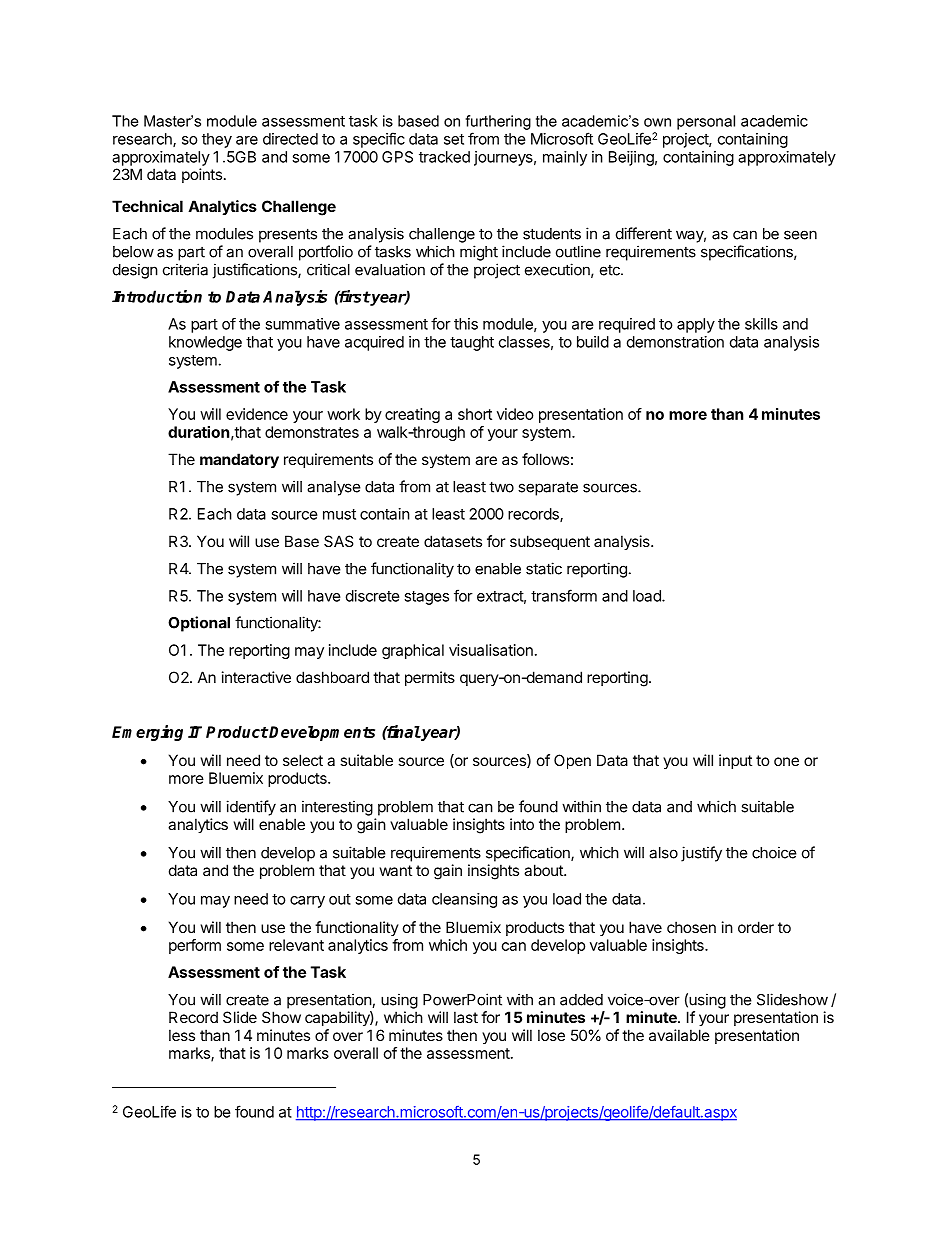 This screenshot has width=952, height=1233. Describe the element at coordinates (444, 157) in the screenshot. I see `tracked` at that location.
